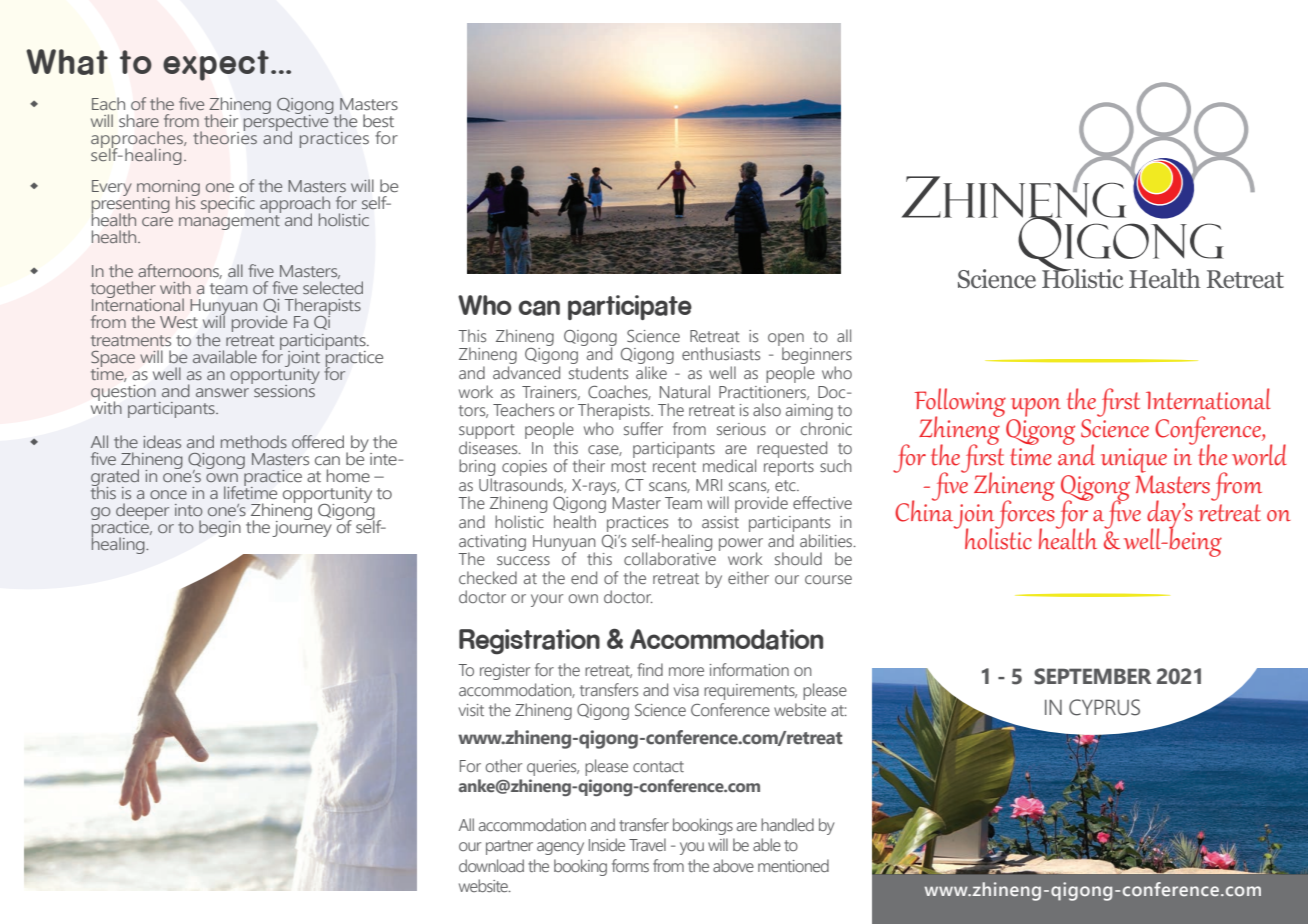 This image has width=1308, height=924. I want to click on participate, so click(630, 307).
